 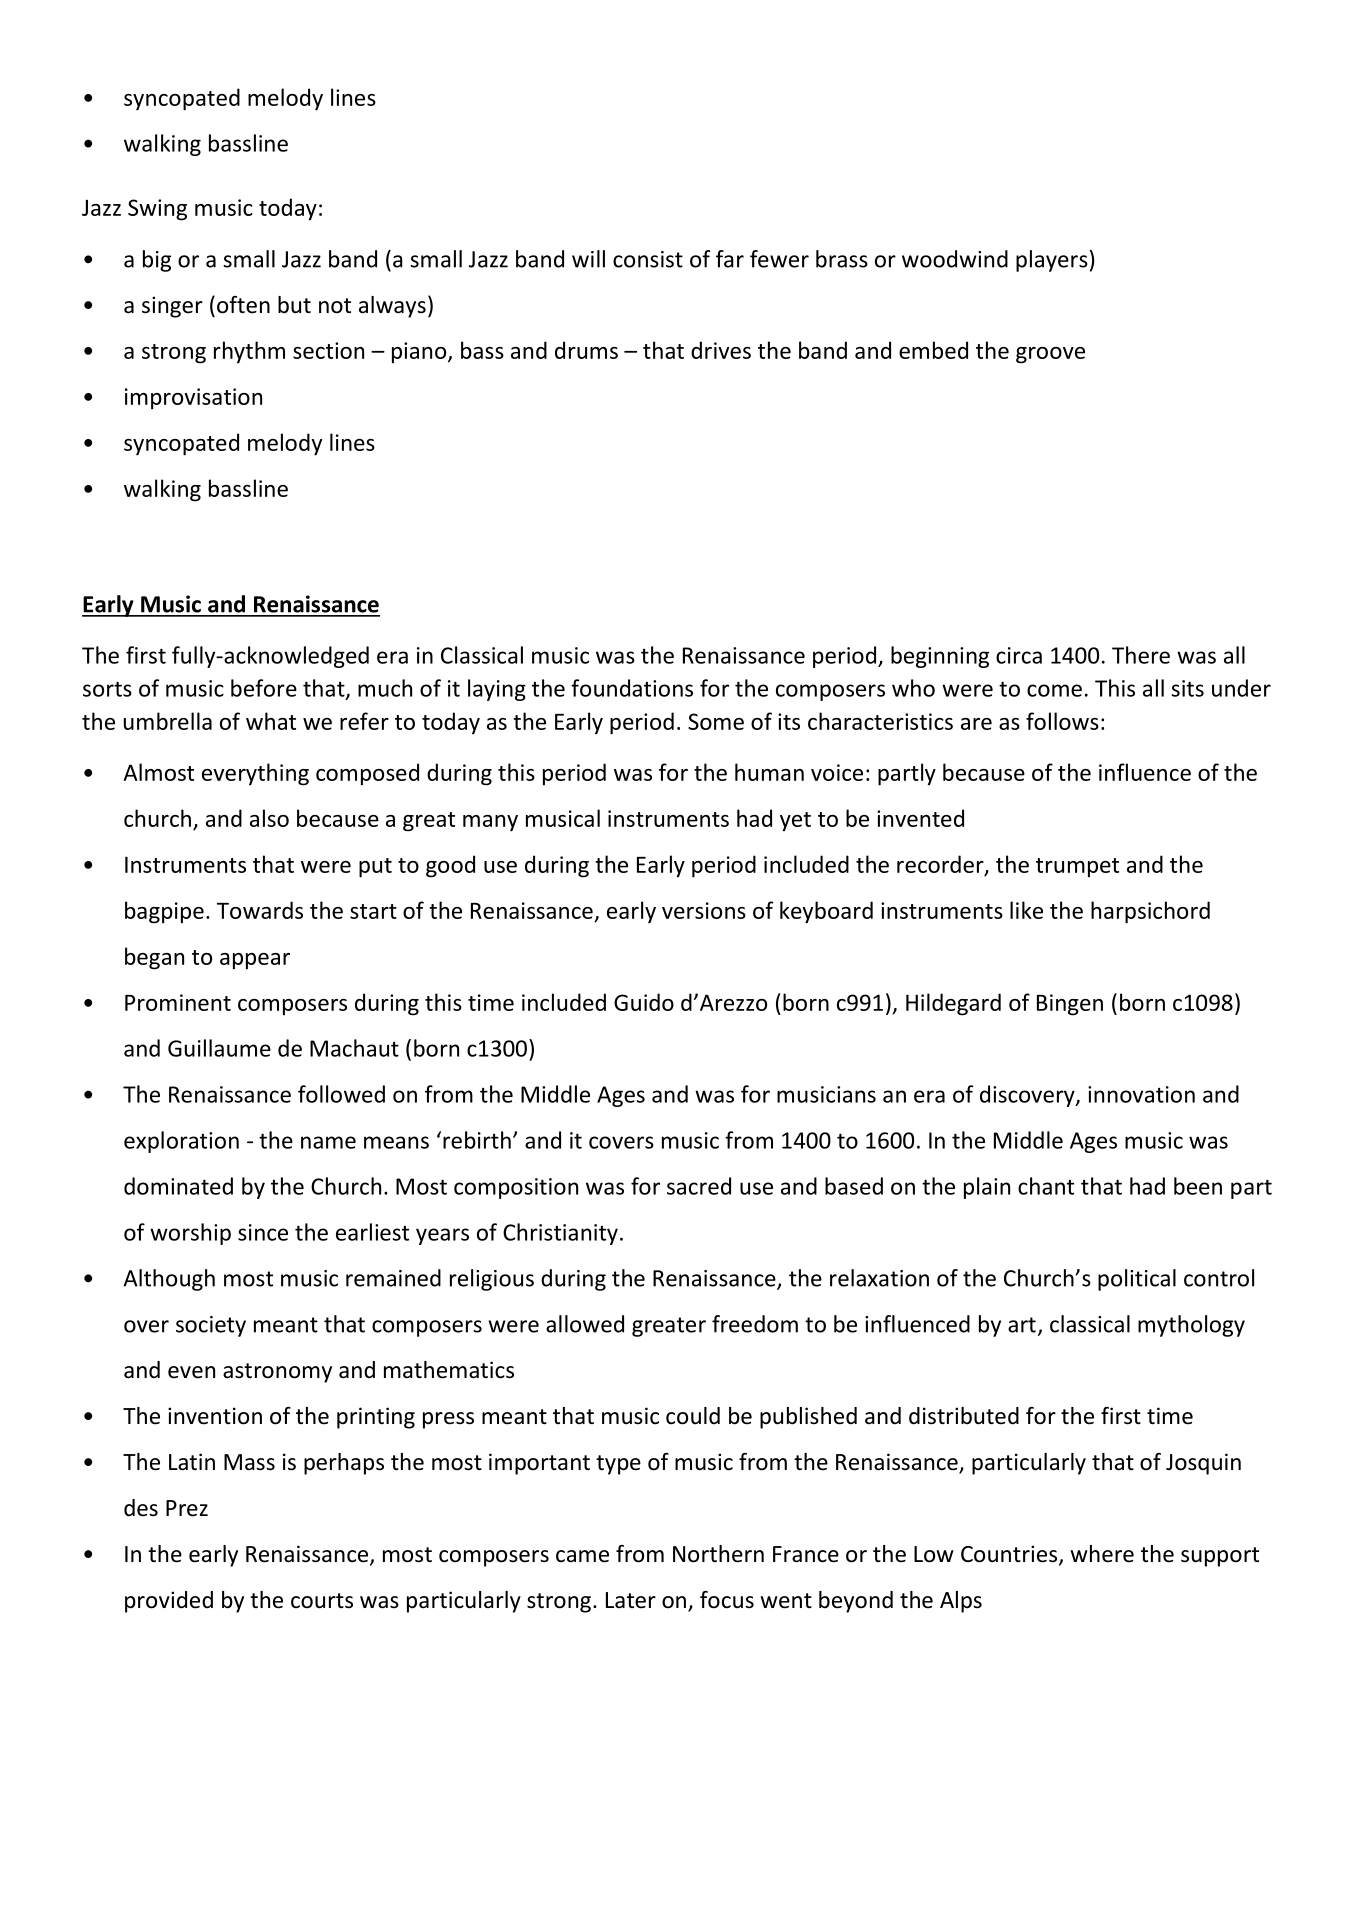 What do you see at coordinates (263, 1232) in the screenshot?
I see `since` at bounding box center [263, 1232].
